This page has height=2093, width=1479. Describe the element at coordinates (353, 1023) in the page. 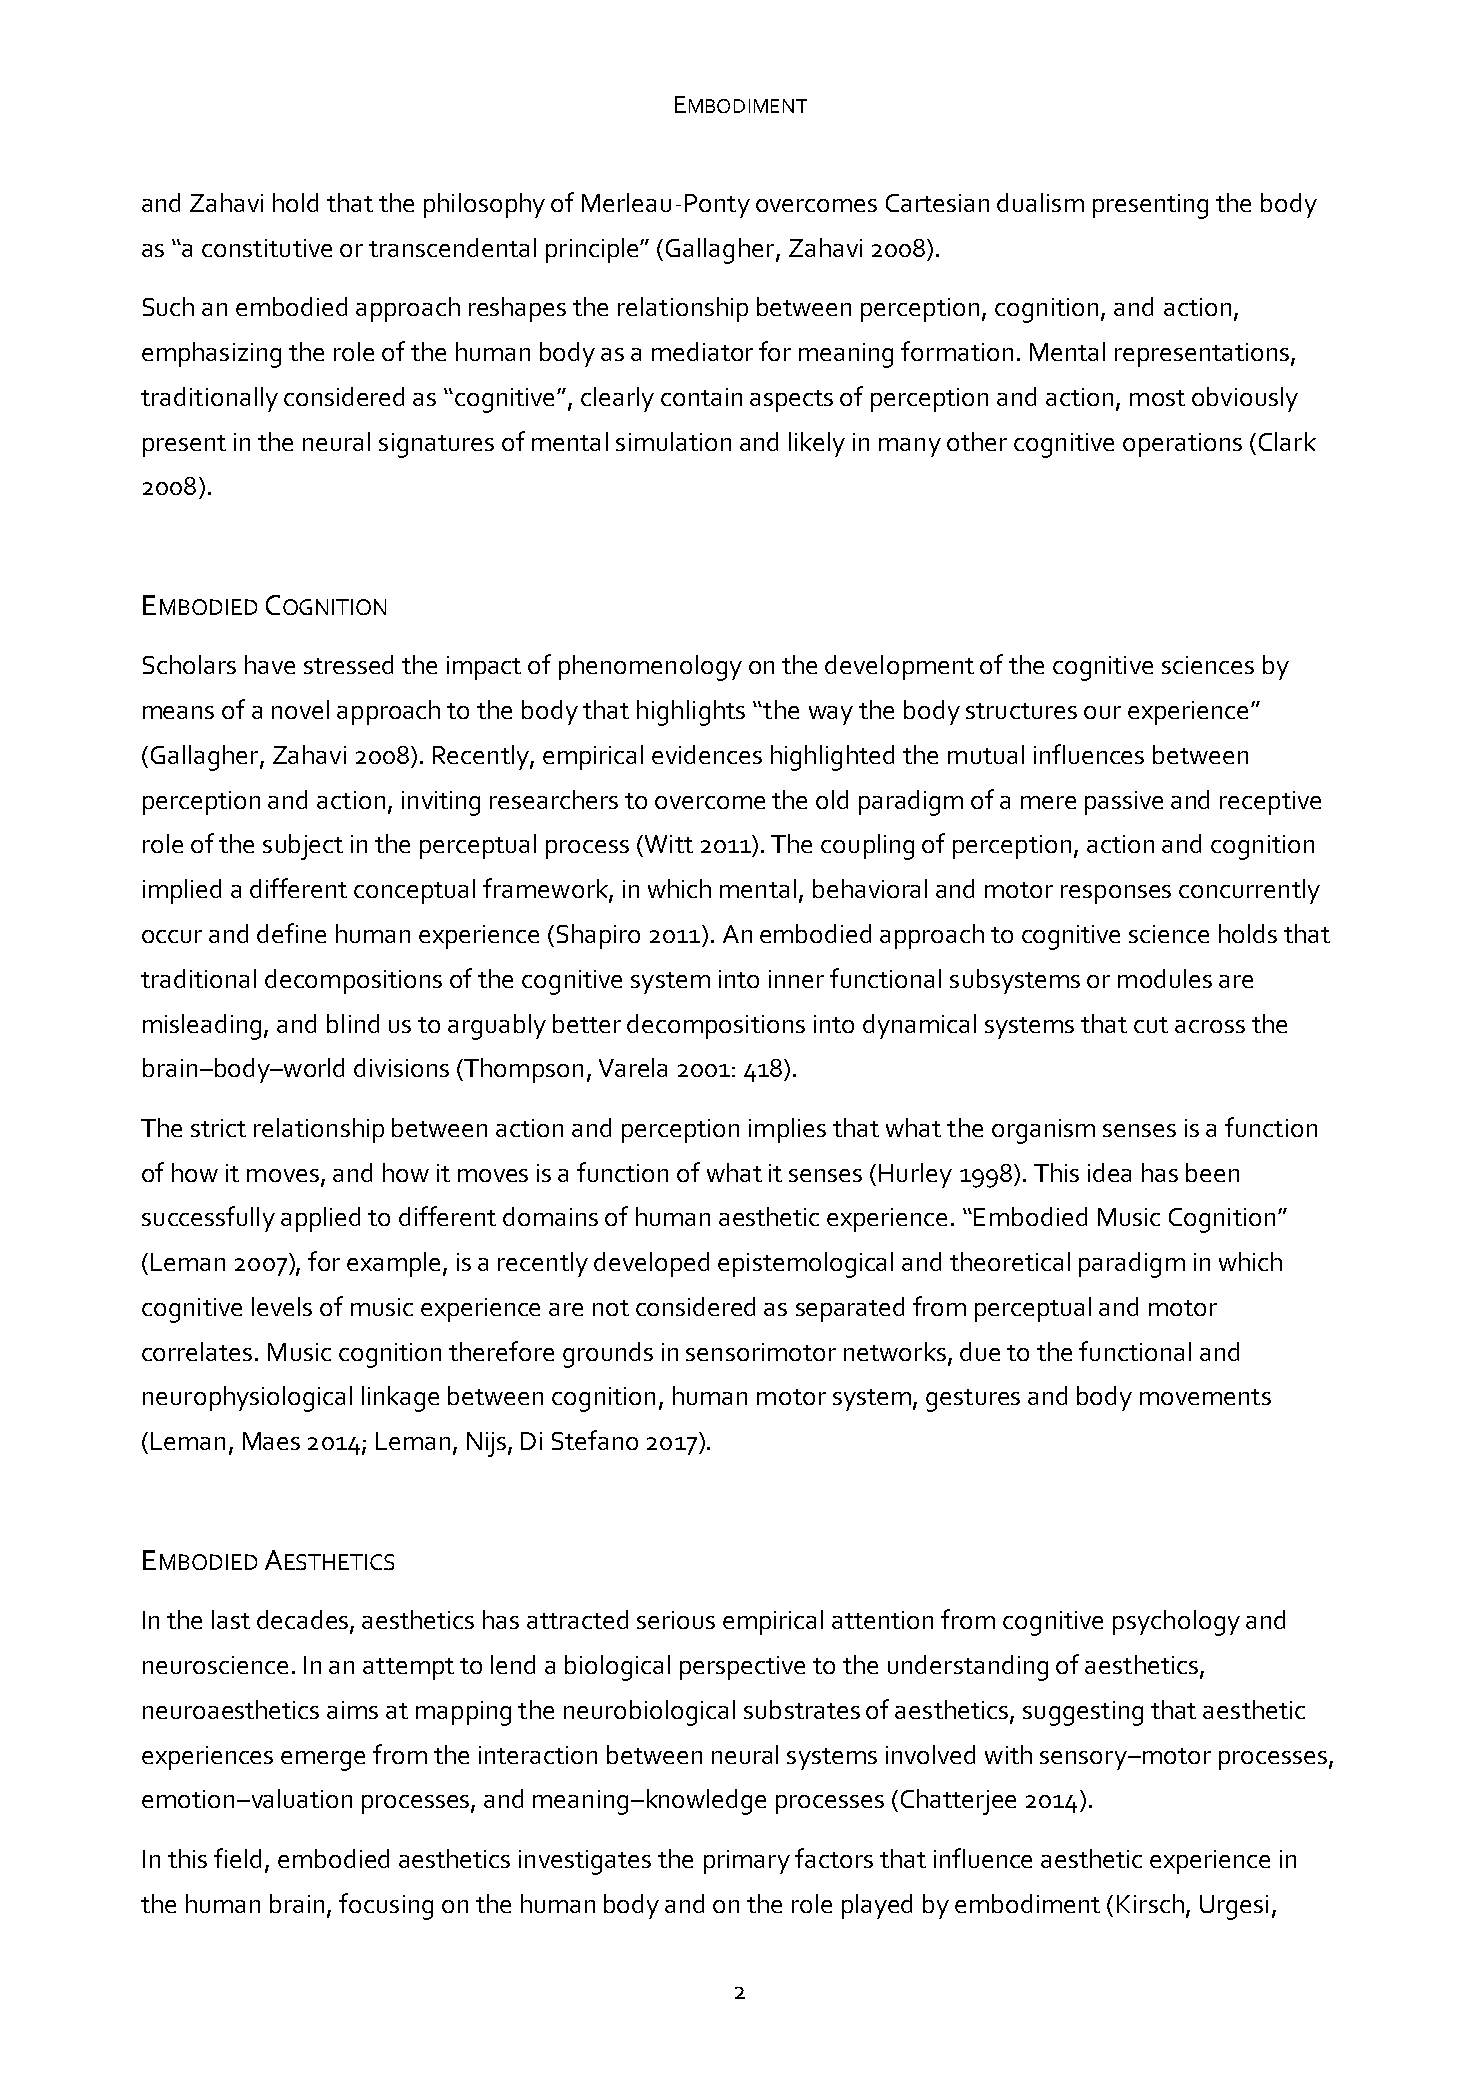

I see `blind` at that location.
